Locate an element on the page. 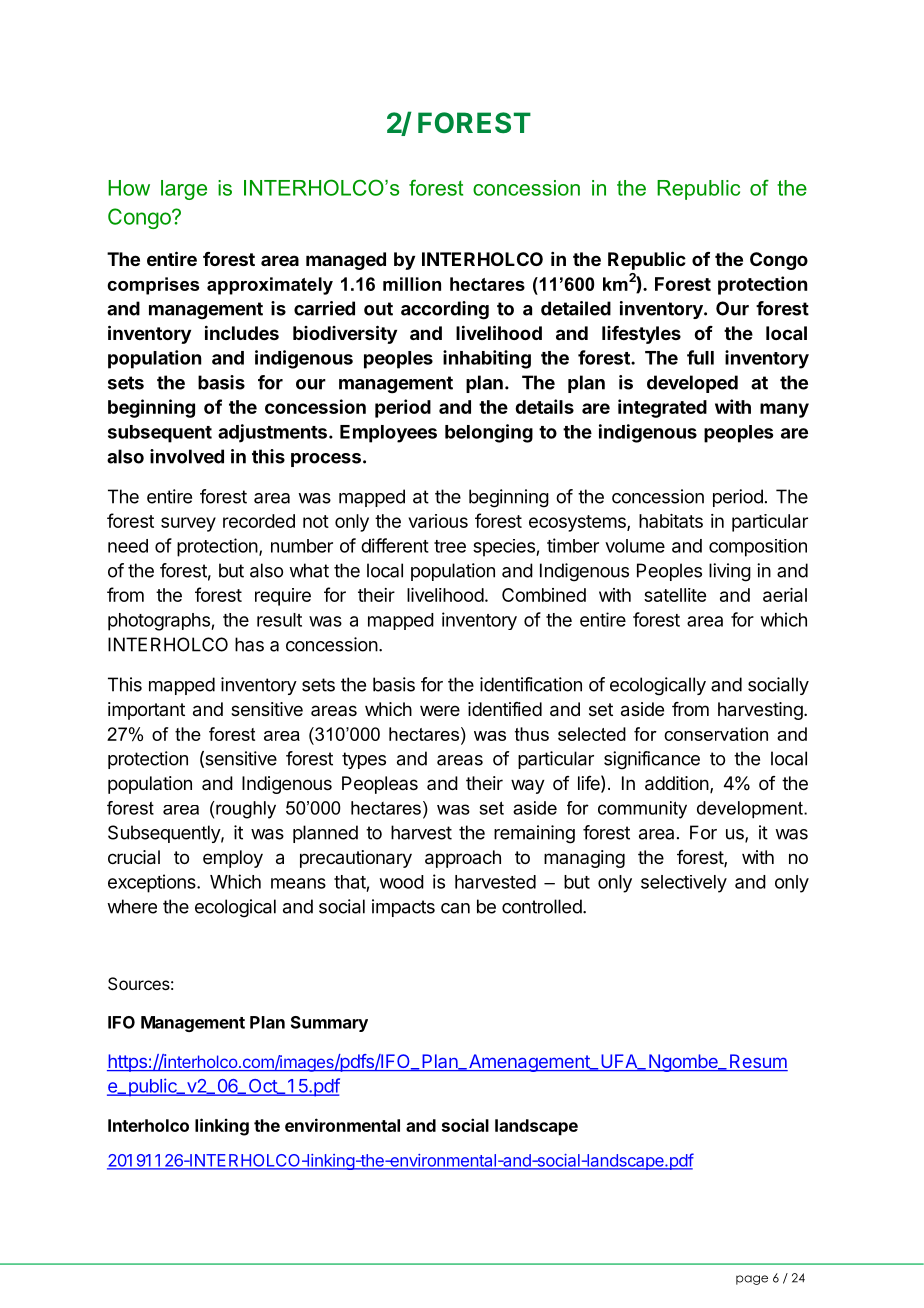 Image resolution: width=924 pixels, height=1308 pixels. integrated is located at coordinates (662, 408).
